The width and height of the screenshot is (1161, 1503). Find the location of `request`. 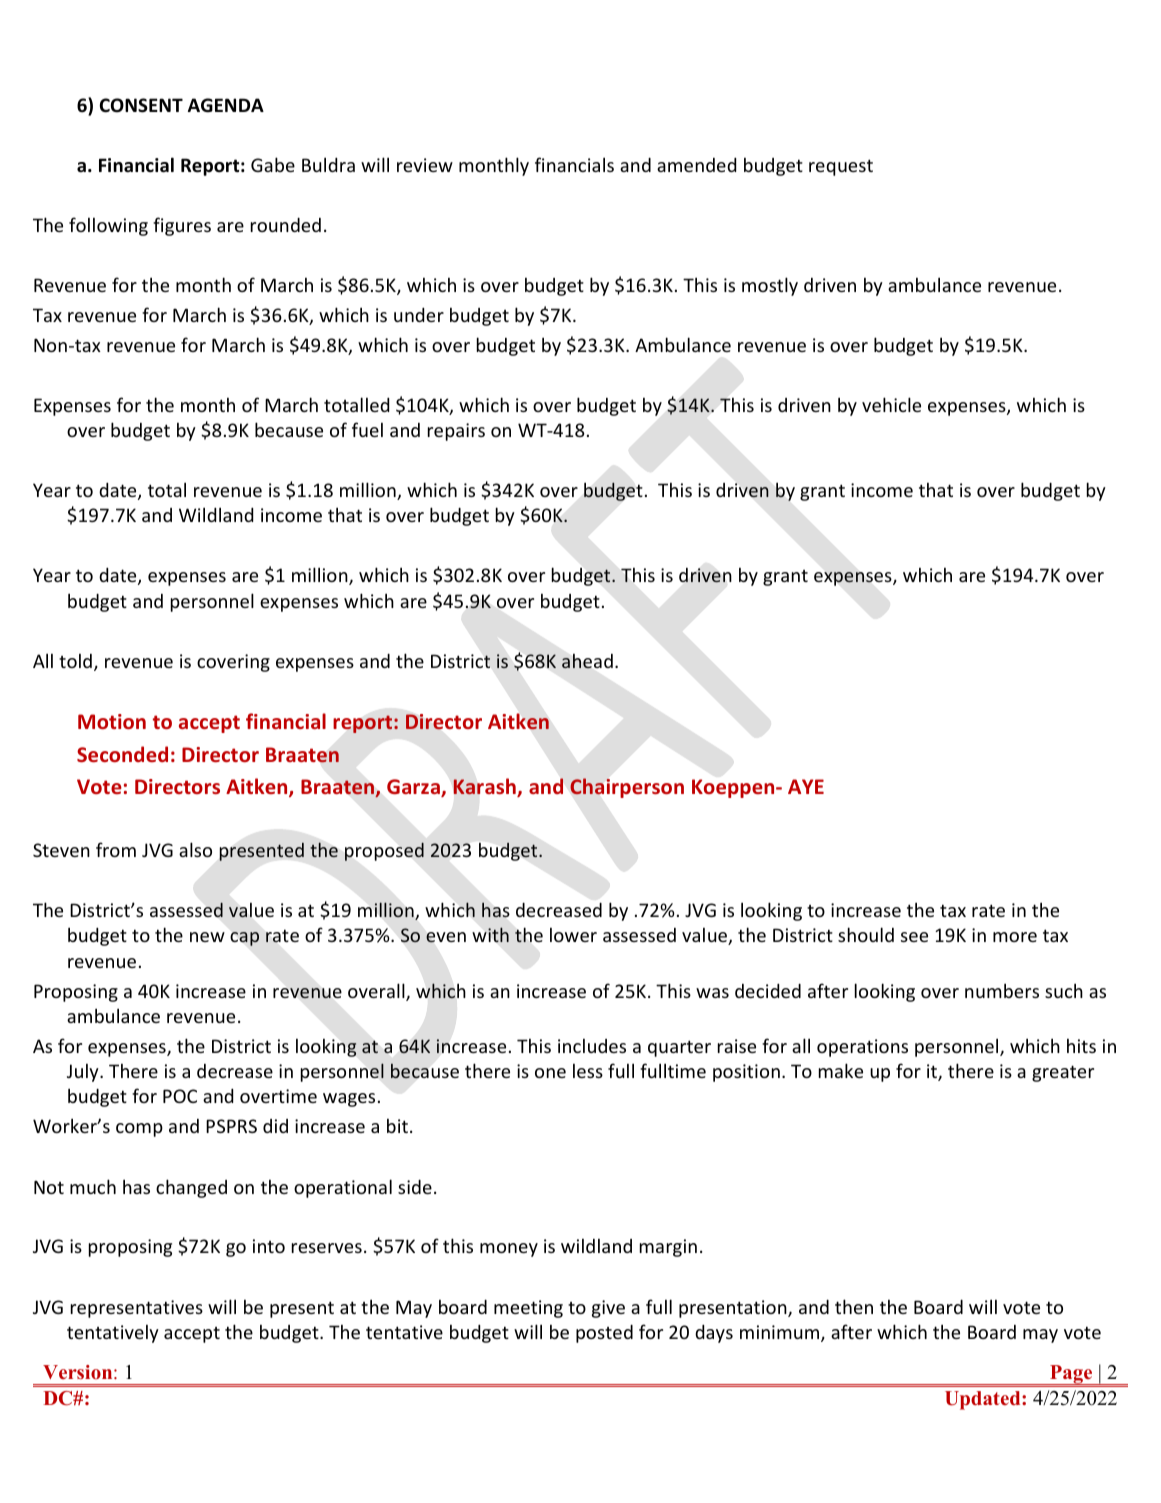

request is located at coordinates (841, 167).
